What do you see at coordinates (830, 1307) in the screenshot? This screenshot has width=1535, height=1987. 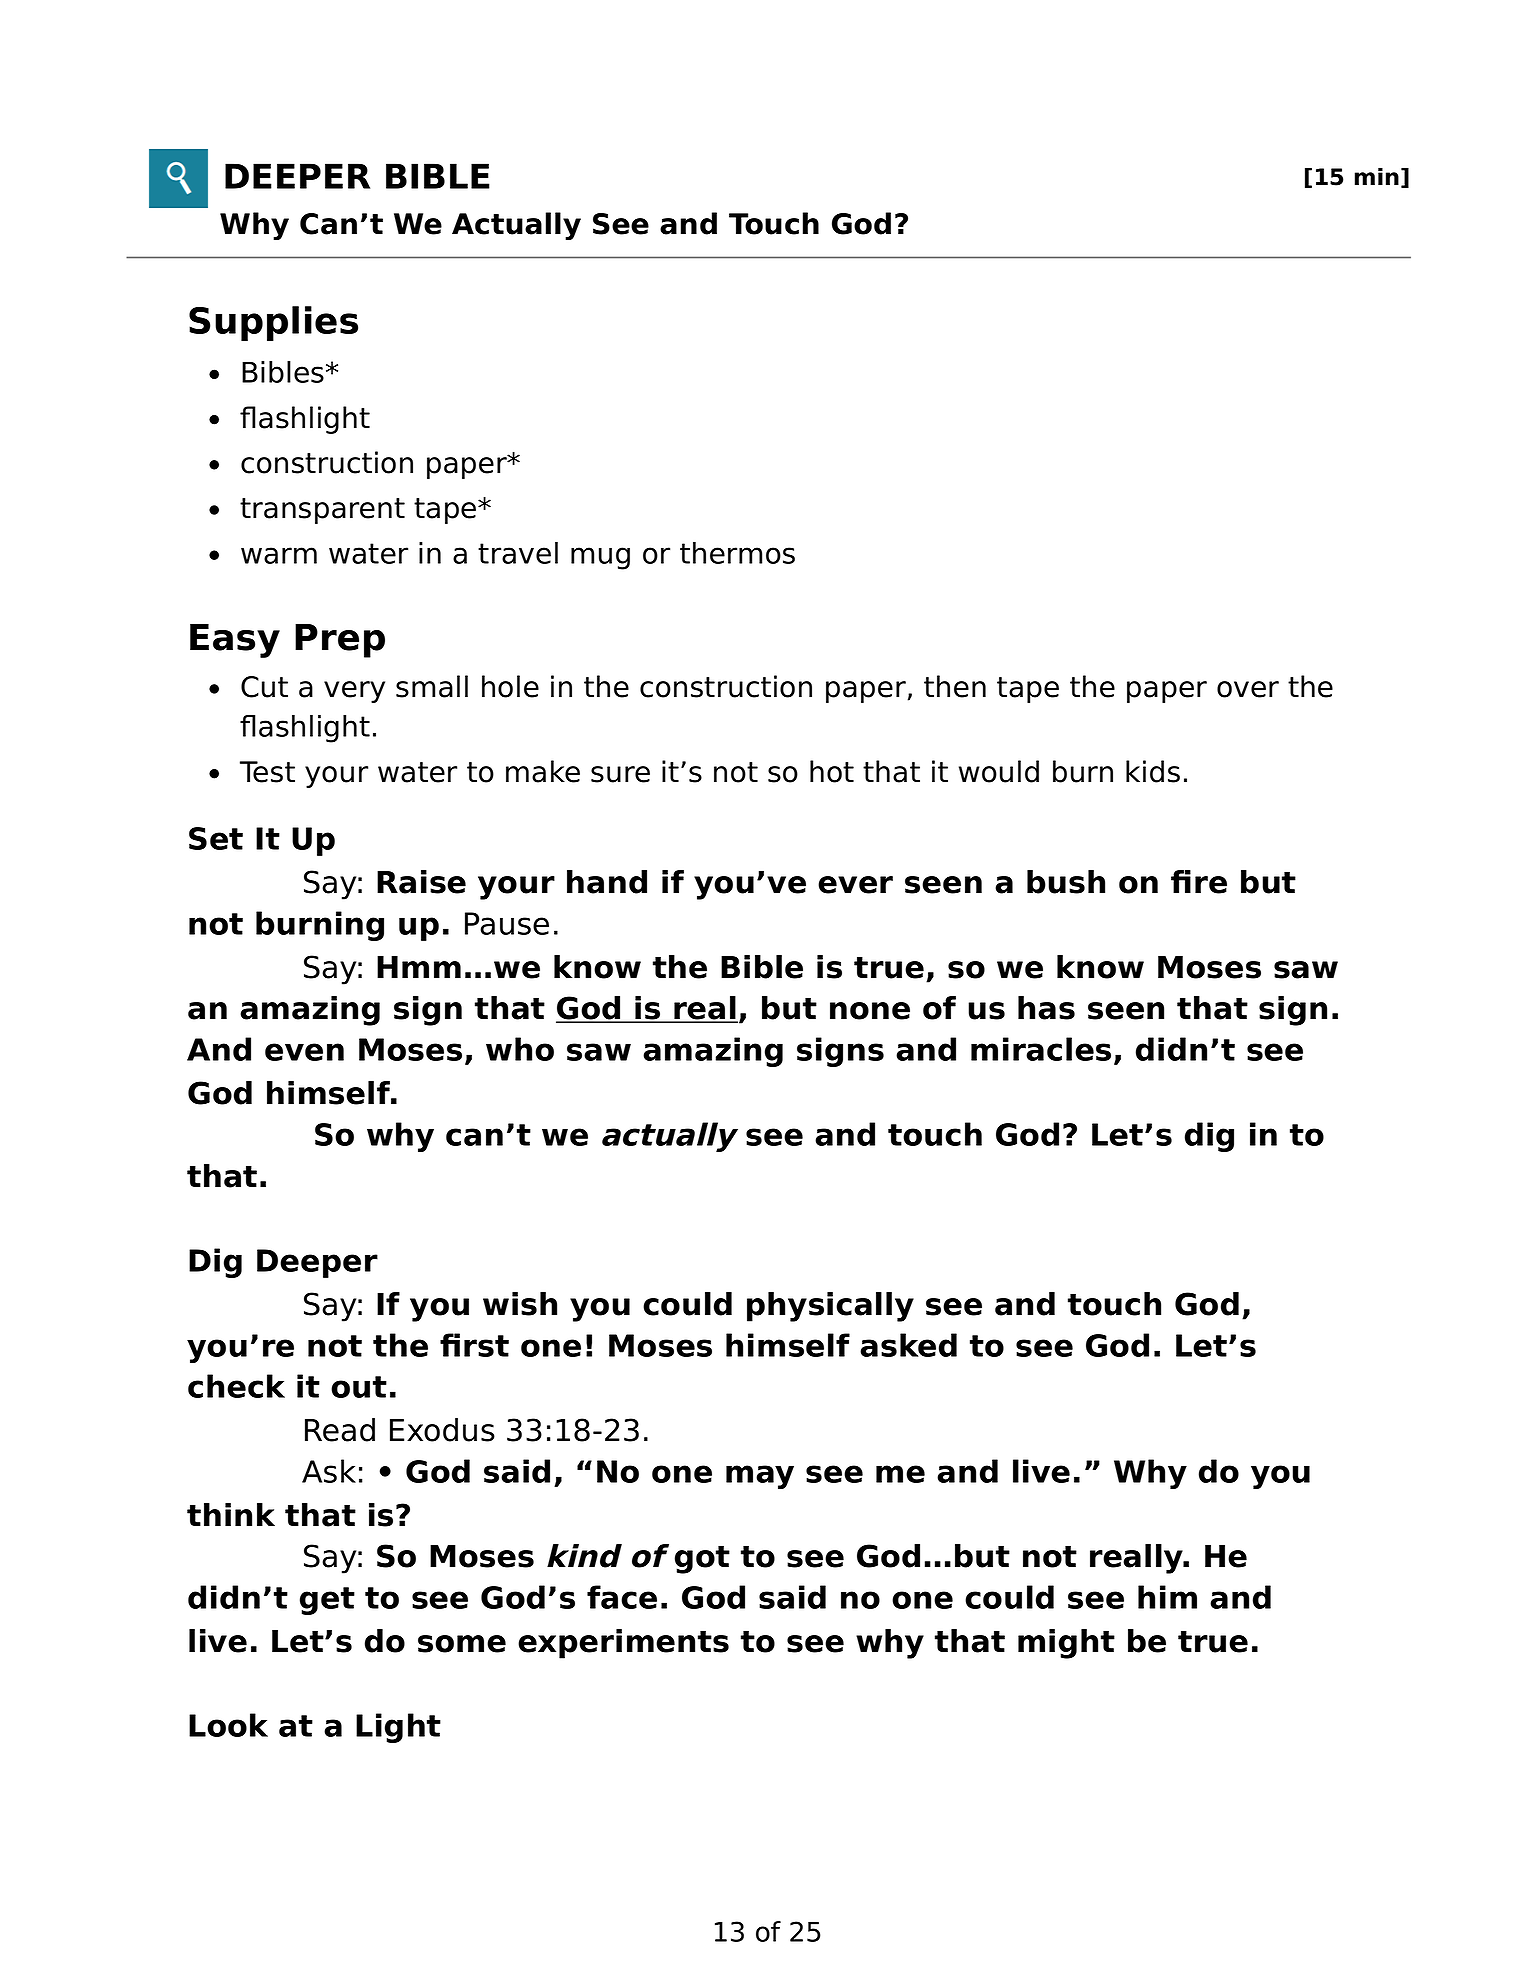 I see `physically` at bounding box center [830, 1307].
